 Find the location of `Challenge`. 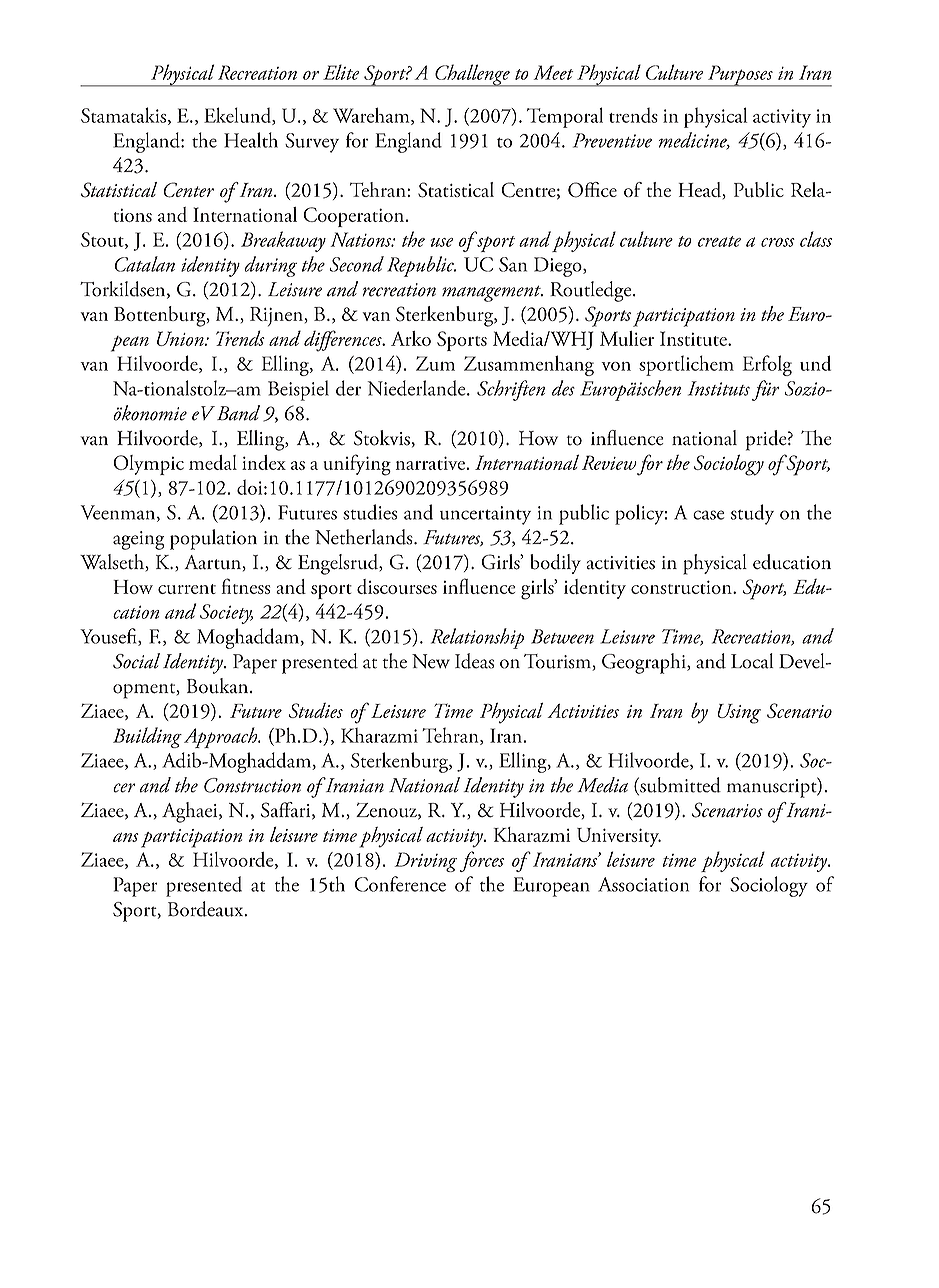

Challenge is located at coordinates (472, 75).
